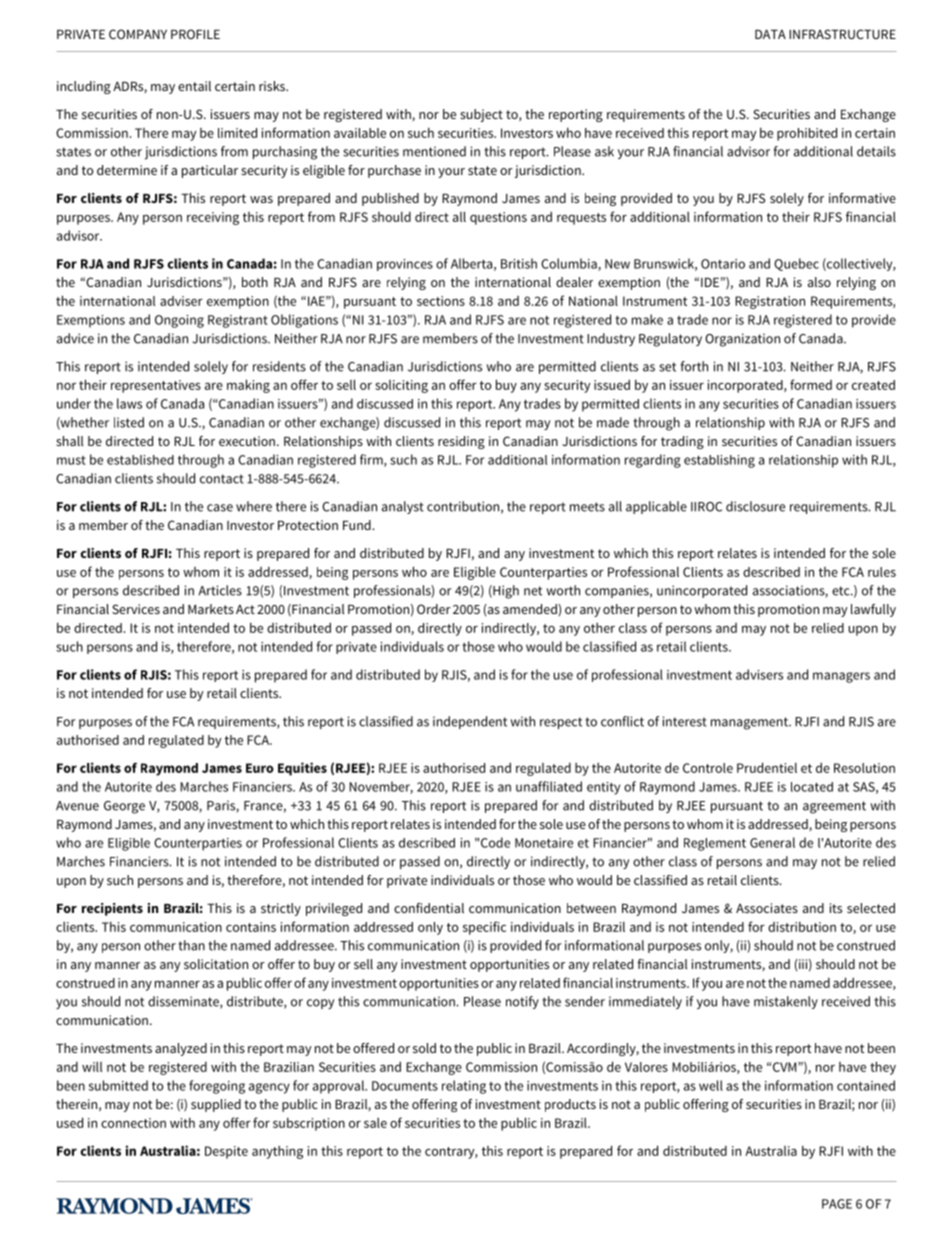 This screenshot has width=952, height=1233. Describe the element at coordinates (481, 115) in the screenshot. I see `subject` at that location.
